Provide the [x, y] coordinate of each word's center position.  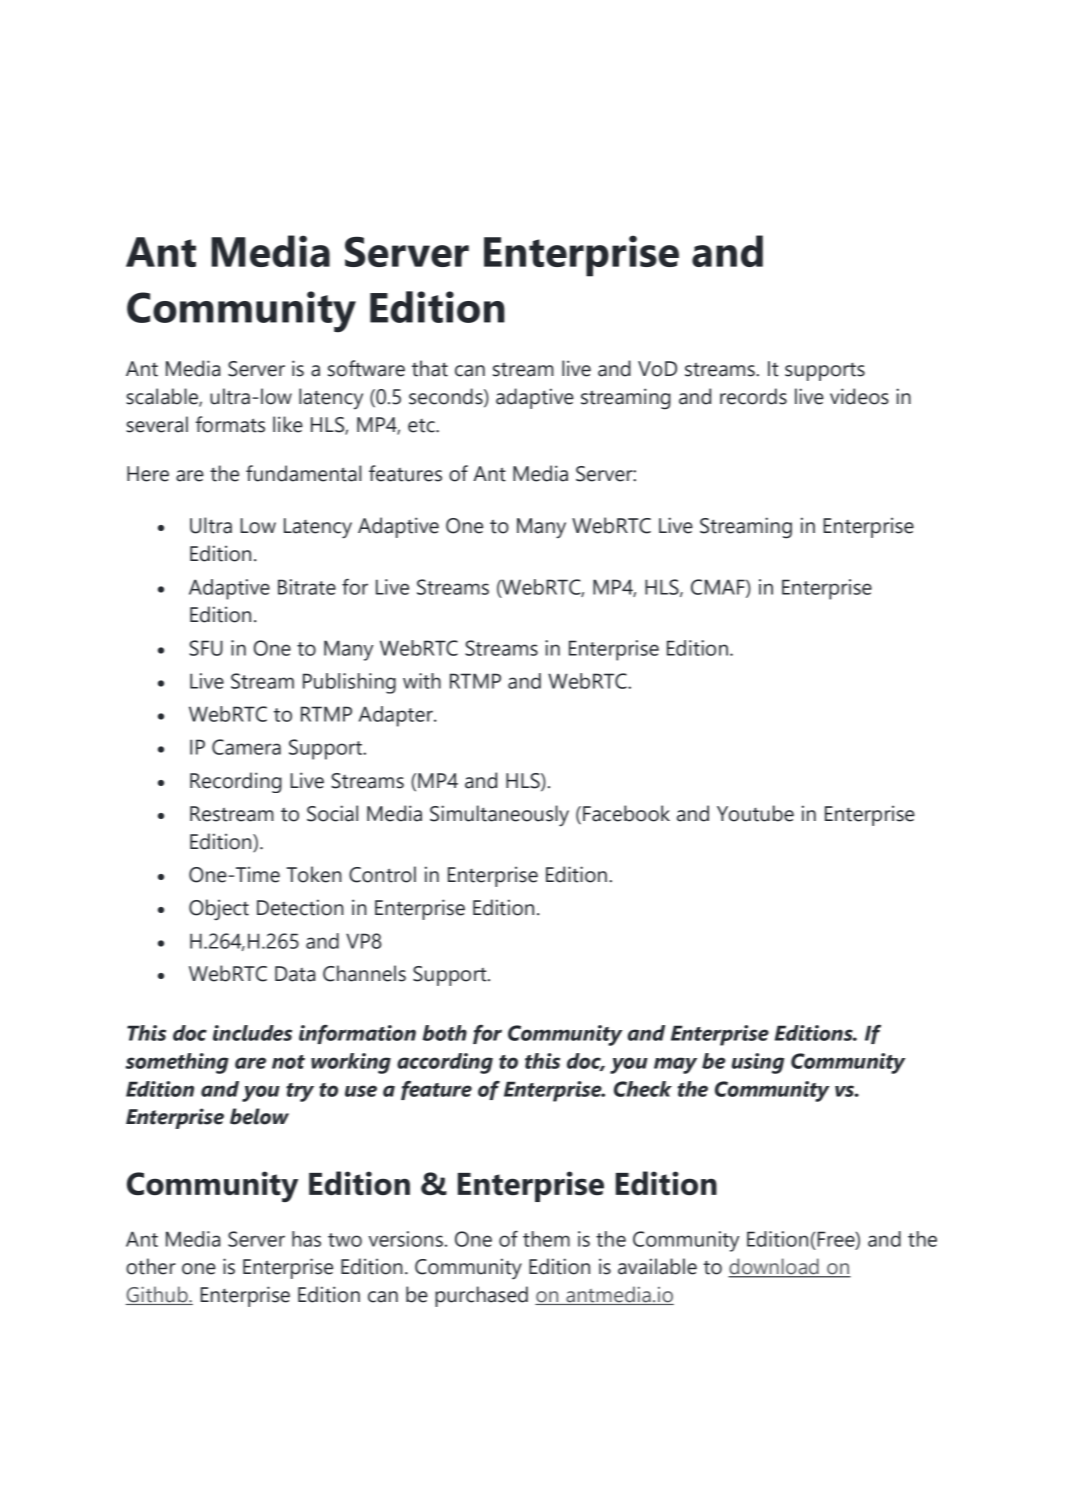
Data [295, 974]
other [151, 1266]
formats [230, 424]
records [753, 396]
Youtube [755, 813]
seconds [447, 397]
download [774, 1267]
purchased [481, 1296]
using [758, 1063]
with [422, 681]
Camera [246, 747]
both [445, 1033]
